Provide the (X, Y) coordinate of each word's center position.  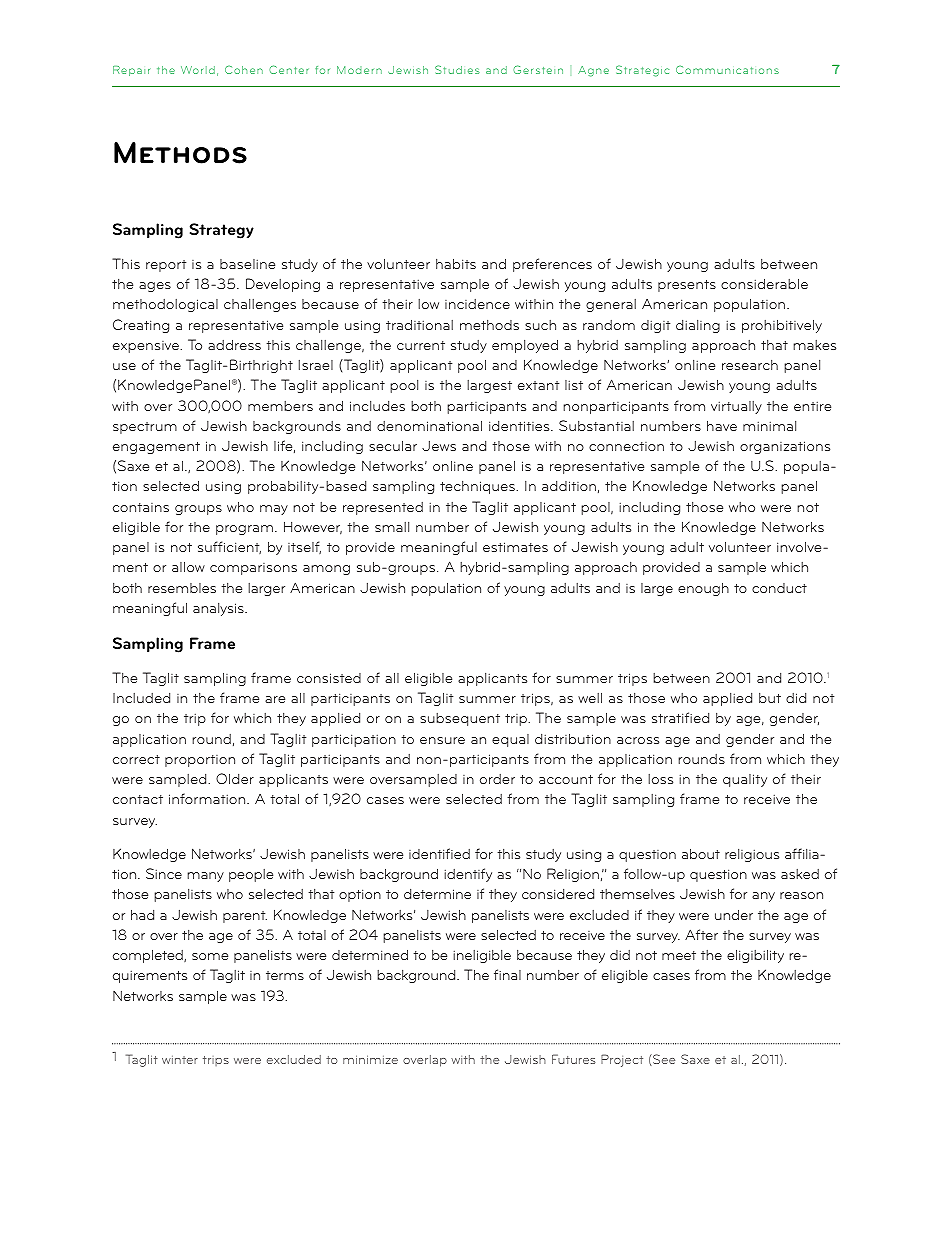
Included (141, 698)
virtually (736, 407)
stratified (680, 717)
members (280, 406)
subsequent (460, 719)
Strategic (642, 71)
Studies (457, 69)
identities (520, 426)
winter (180, 1060)
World (198, 70)
